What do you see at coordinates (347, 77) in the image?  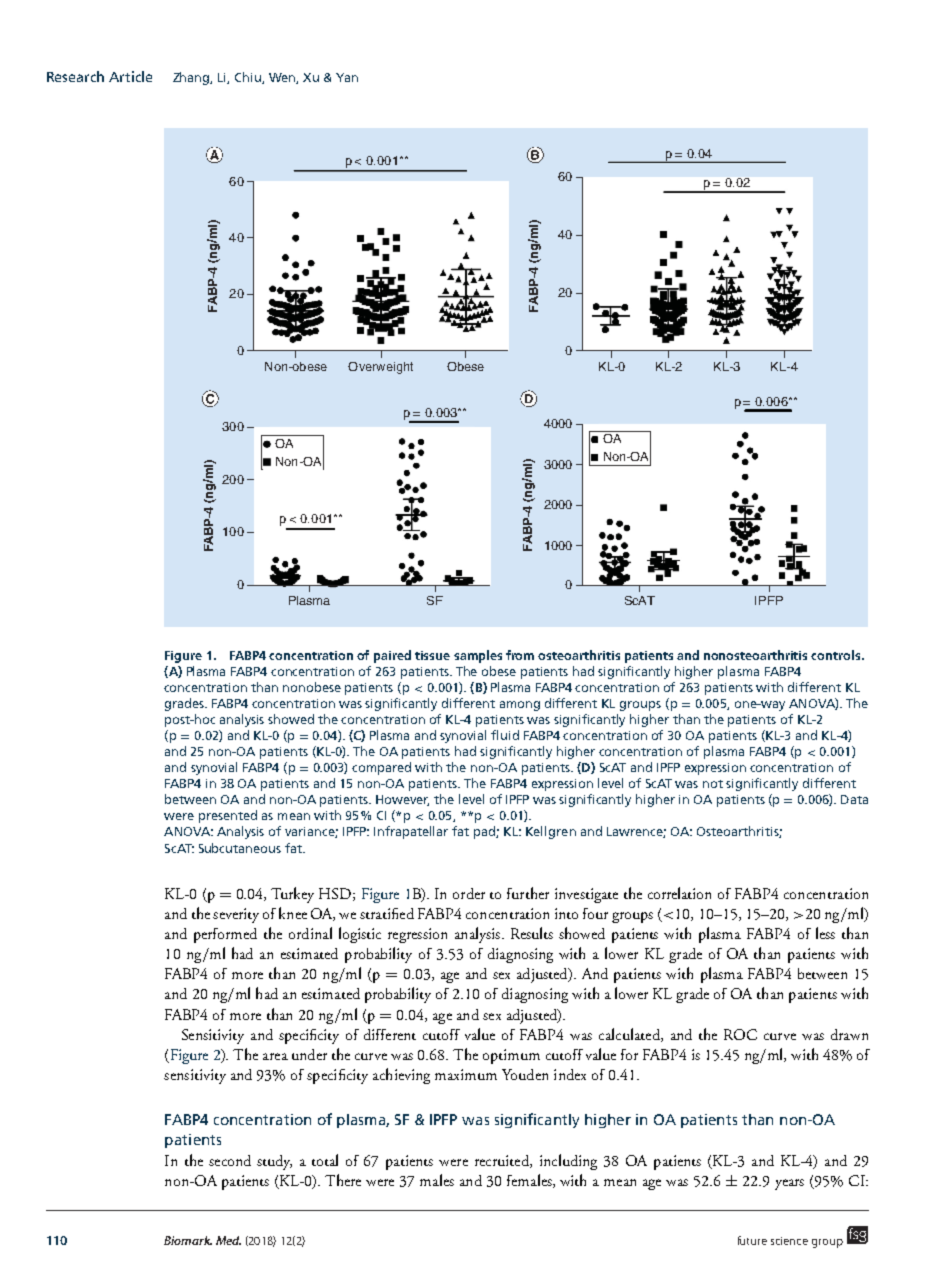 I see `Yan` at bounding box center [347, 77].
